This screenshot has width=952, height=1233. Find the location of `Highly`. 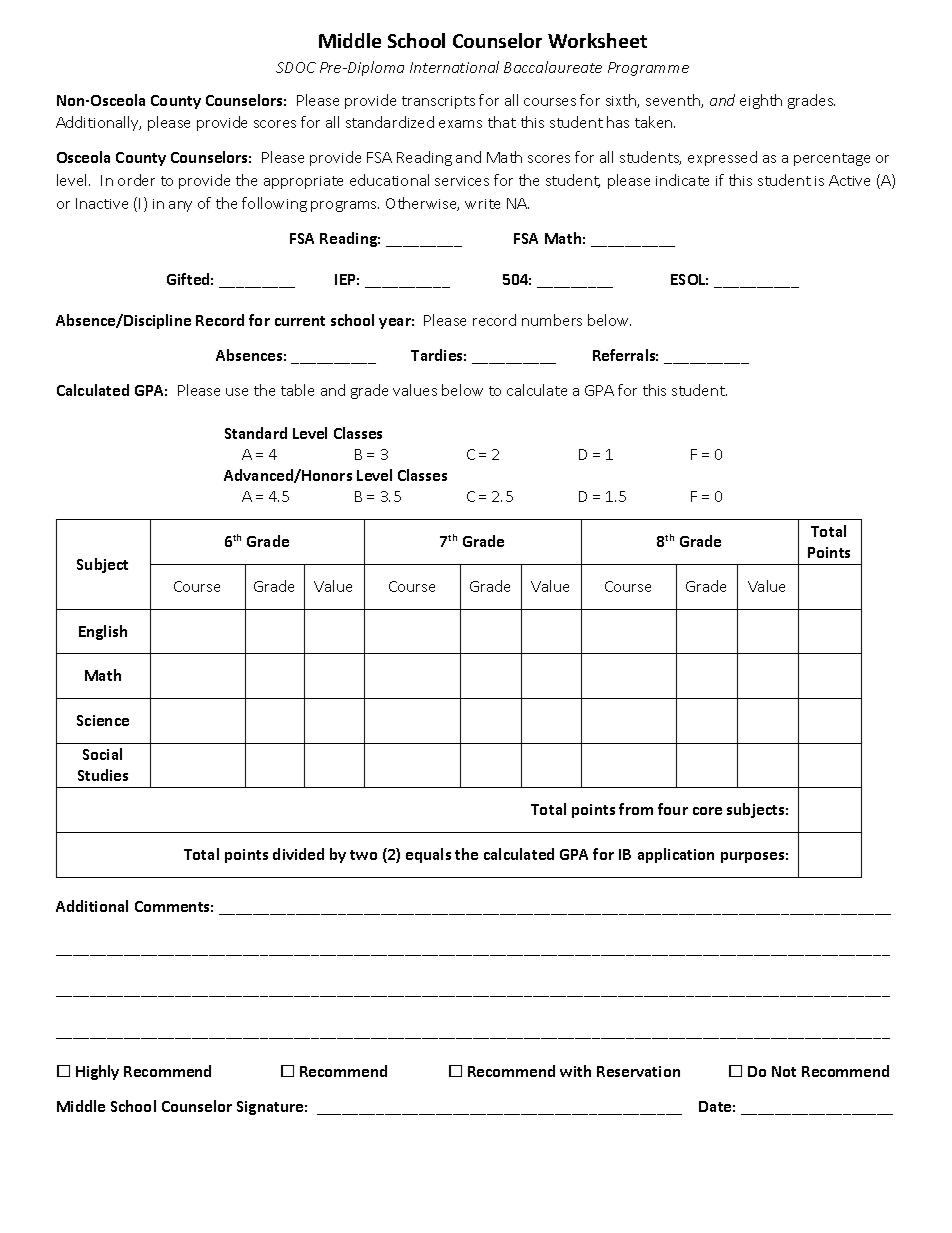

Highly is located at coordinates (97, 1072).
